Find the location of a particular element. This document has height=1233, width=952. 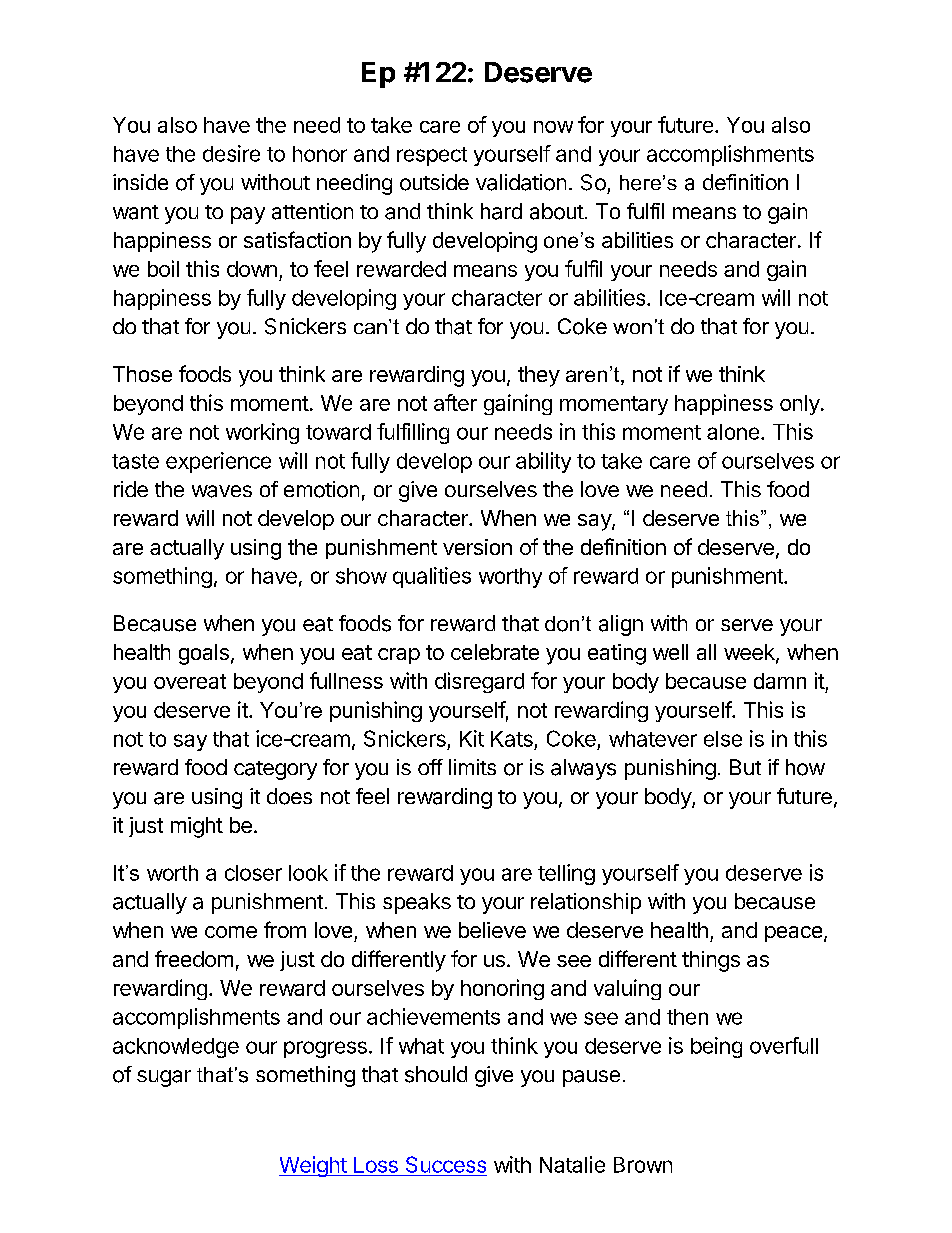

version is located at coordinates (477, 547).
